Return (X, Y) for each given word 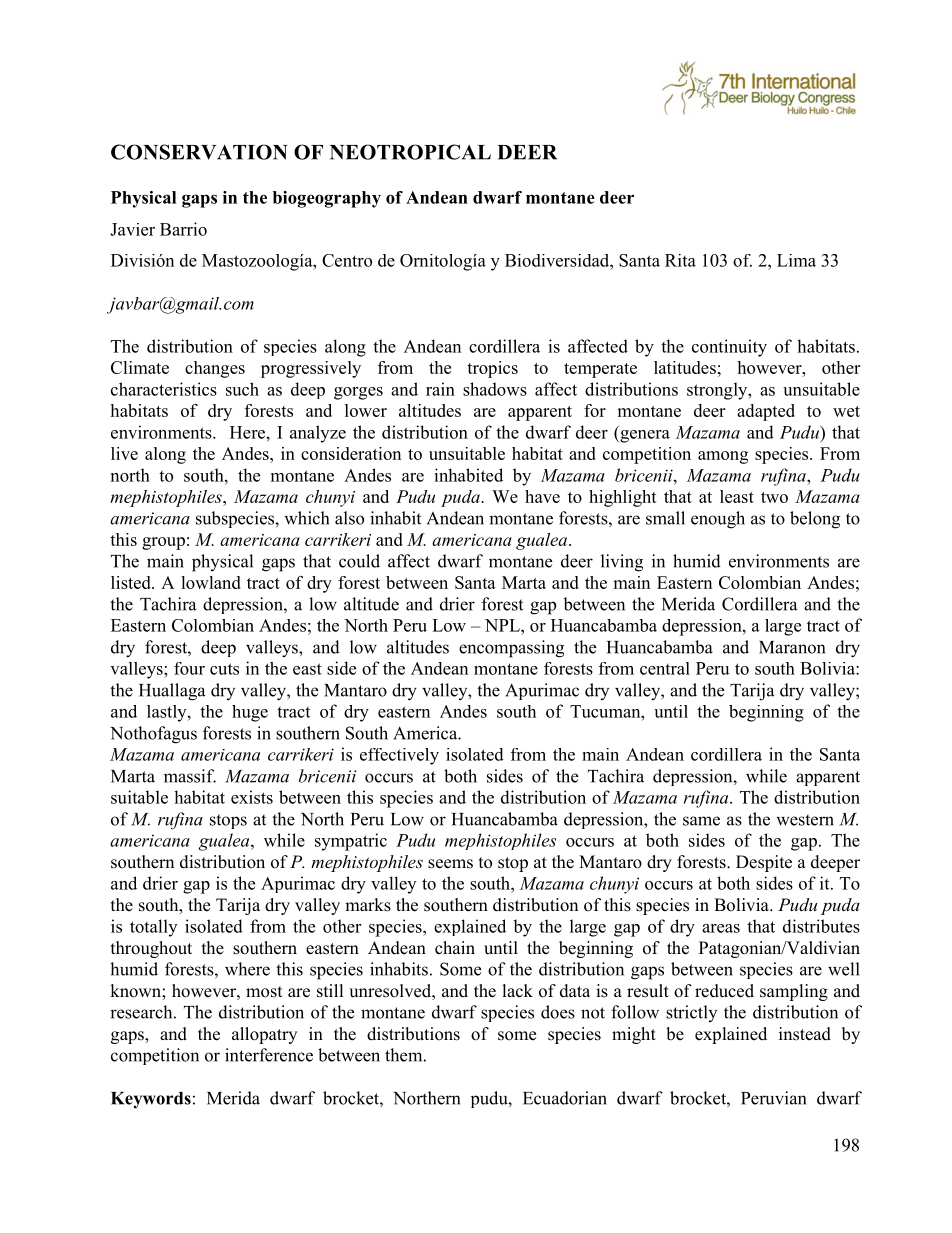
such (242, 389)
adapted (766, 412)
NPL (503, 625)
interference (269, 1055)
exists (252, 797)
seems (450, 864)
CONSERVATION (199, 152)
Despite (764, 863)
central (665, 668)
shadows (495, 389)
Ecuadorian (565, 1098)
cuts (224, 669)
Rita (680, 260)
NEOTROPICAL (410, 152)
